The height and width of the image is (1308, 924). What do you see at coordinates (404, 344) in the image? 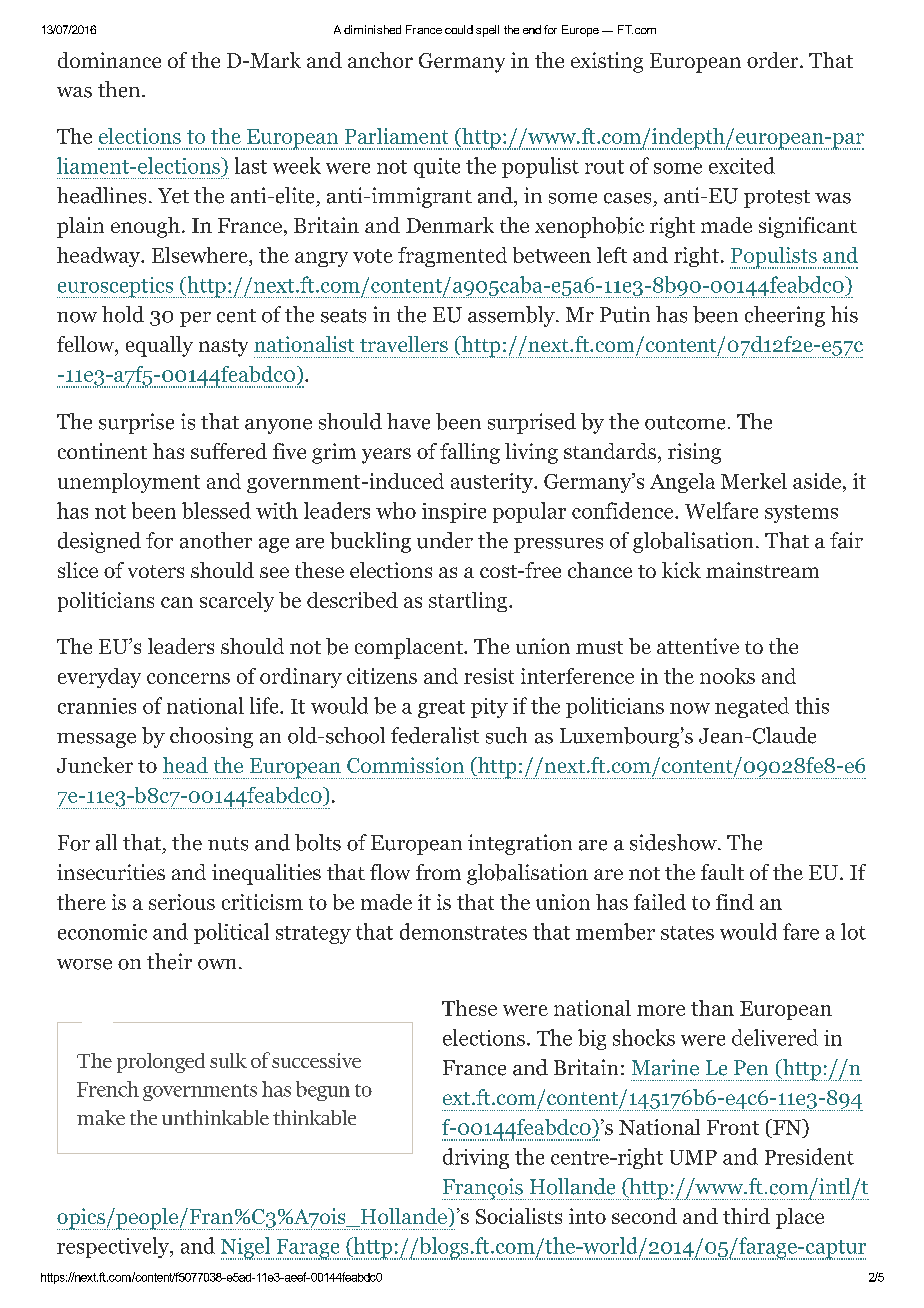
I see `travellers` at bounding box center [404, 344].
